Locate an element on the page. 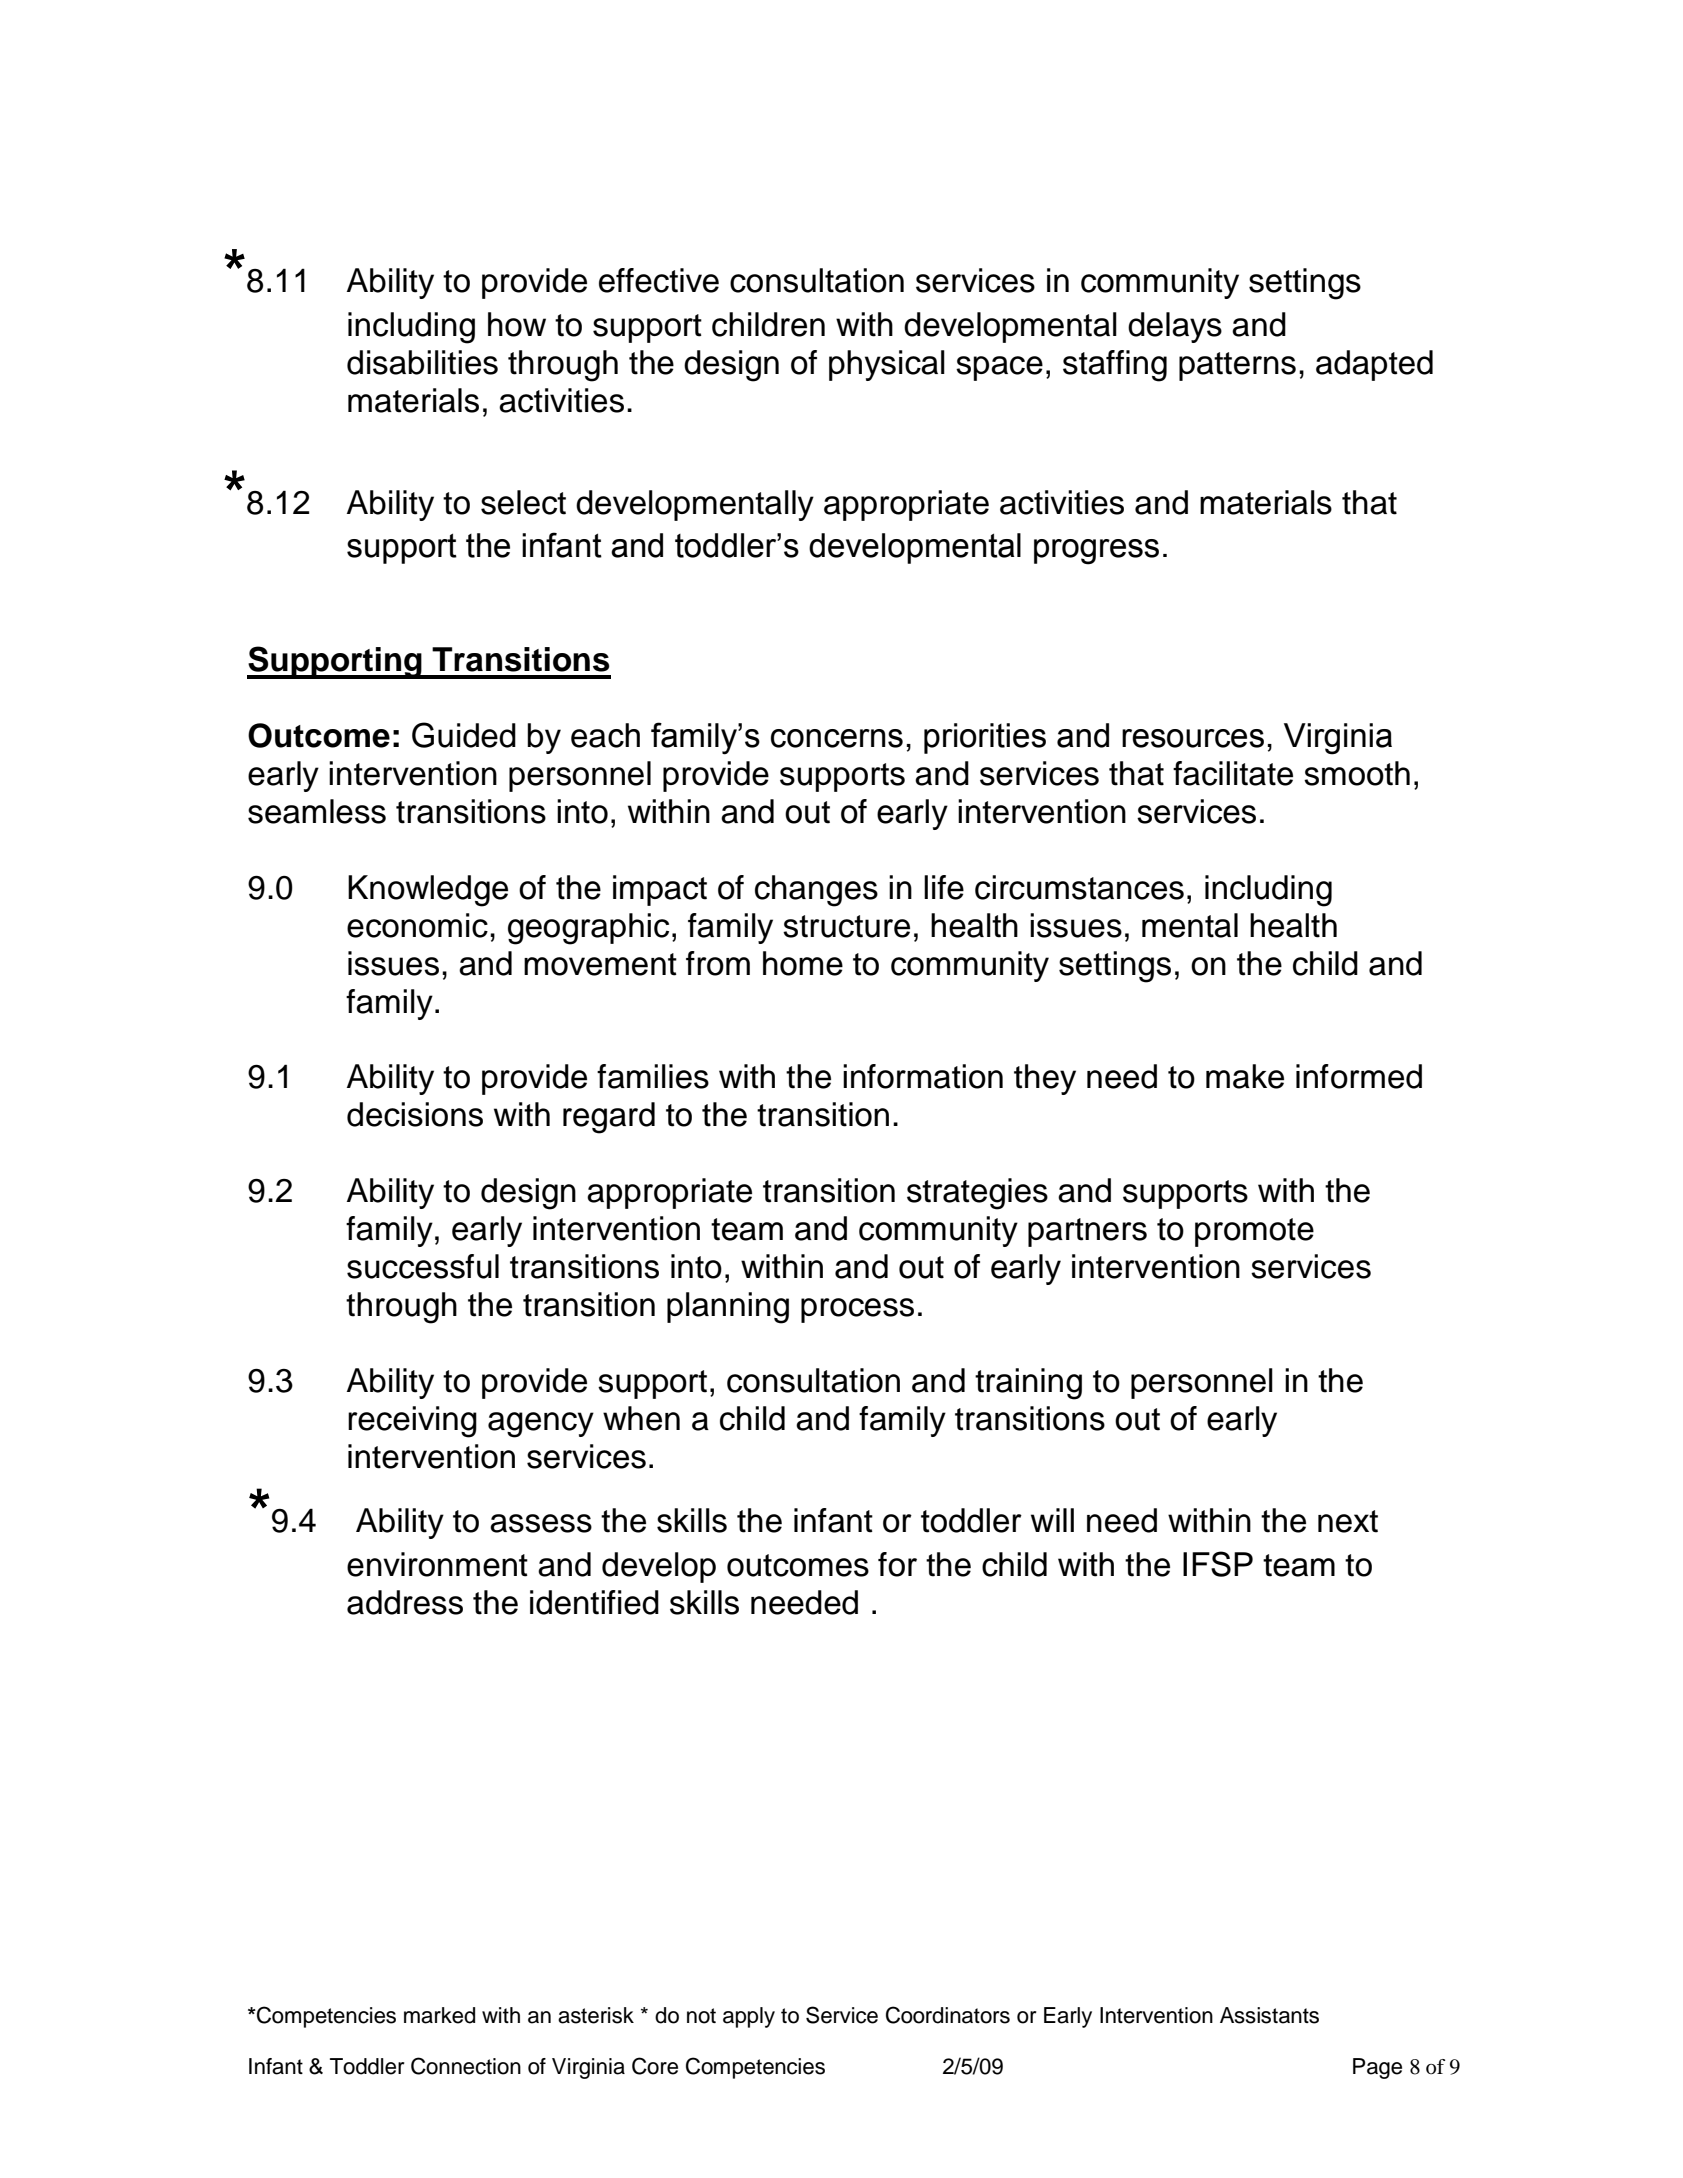  Assistants is located at coordinates (1269, 2015).
